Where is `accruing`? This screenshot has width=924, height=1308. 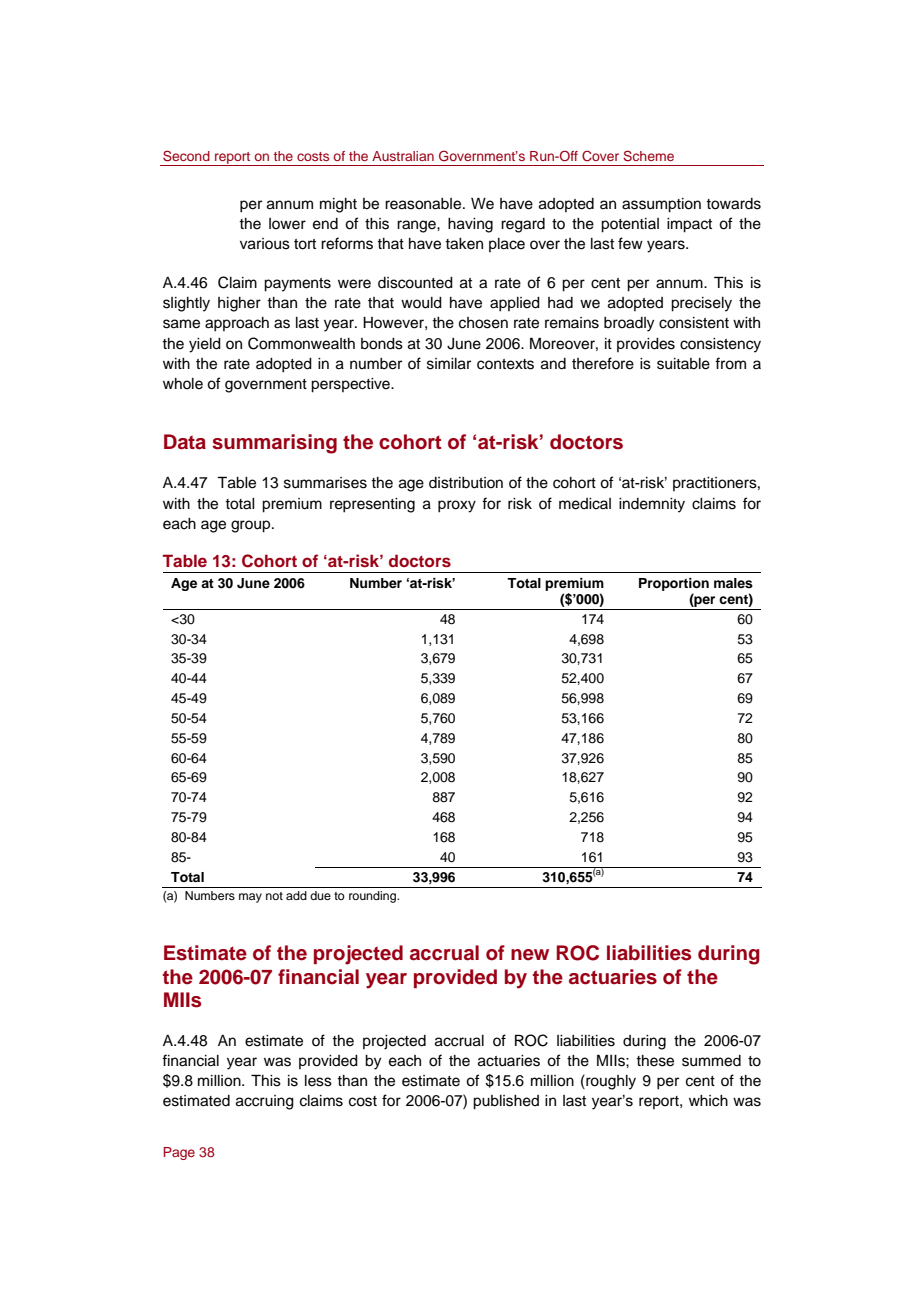 accruing is located at coordinates (265, 1102).
